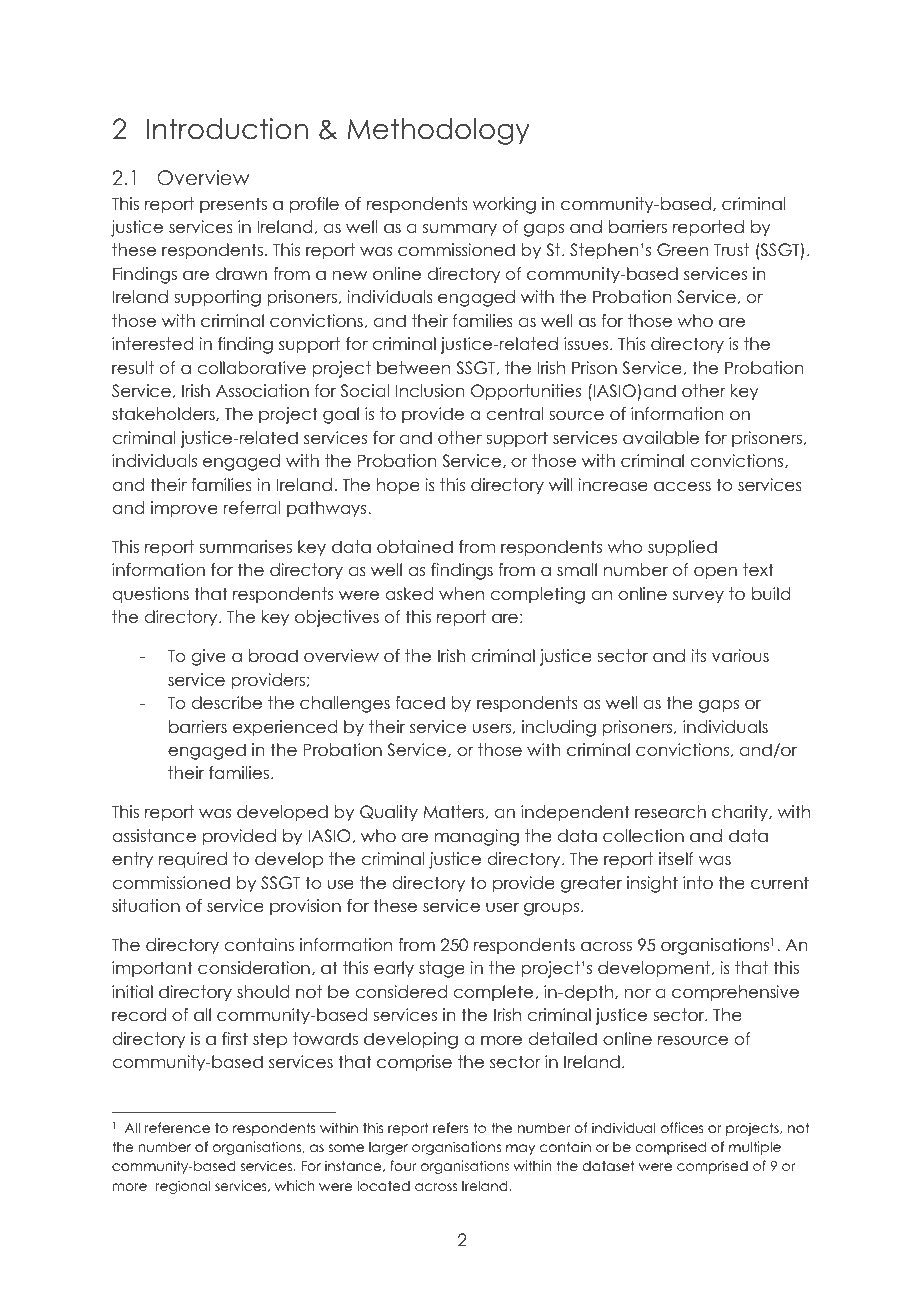 This screenshot has height=1308, width=924. Describe the element at coordinates (420, 703) in the screenshot. I see `faced` at that location.
